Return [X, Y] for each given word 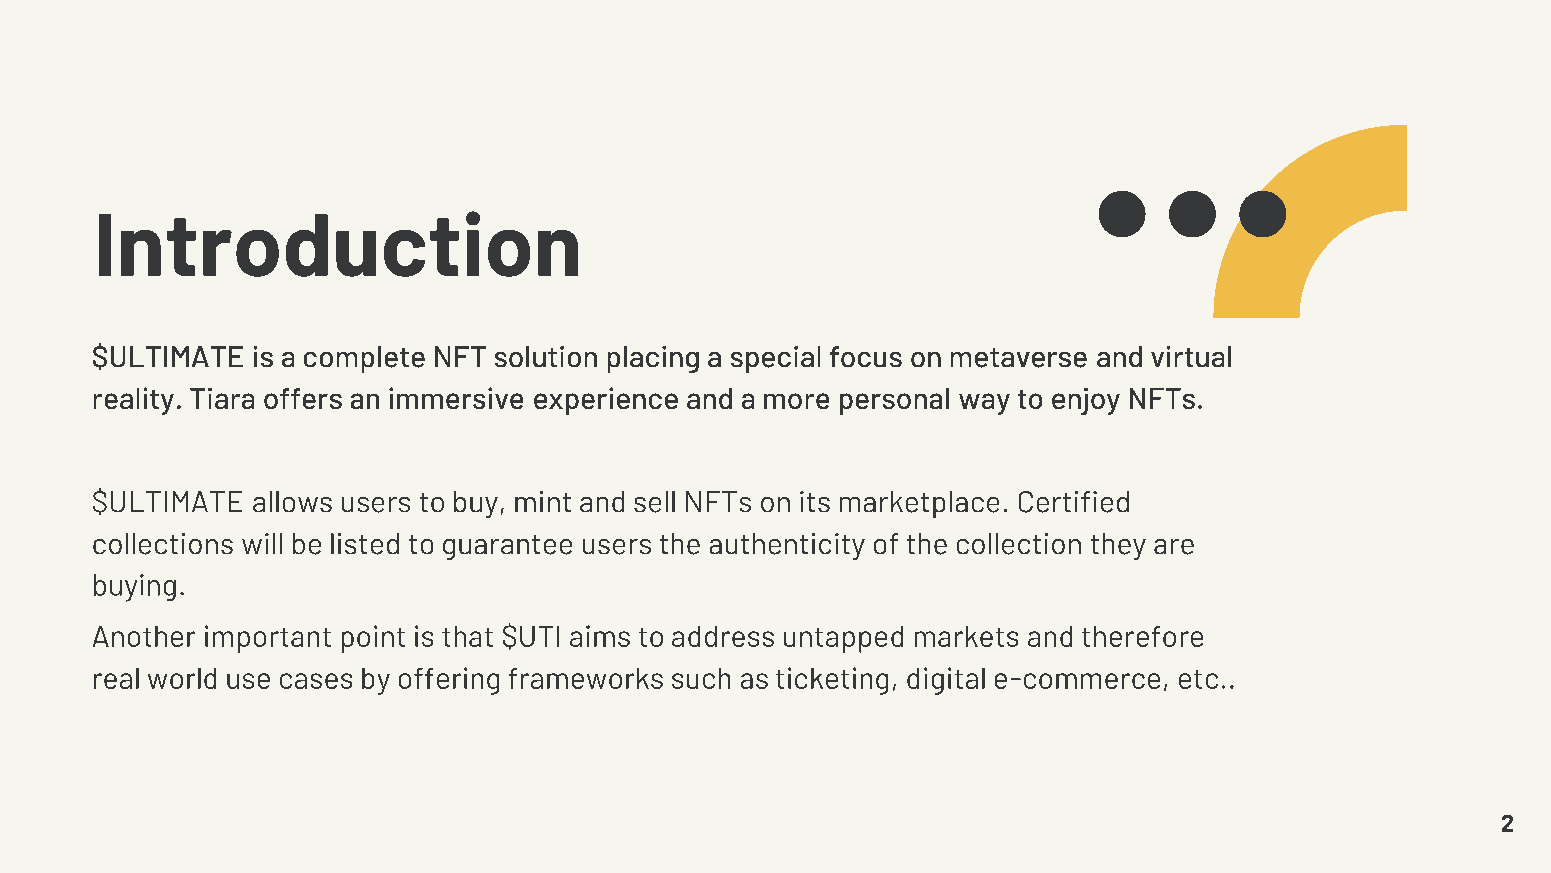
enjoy [1086, 401]
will [262, 543]
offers [303, 398]
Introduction [338, 244]
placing [653, 359]
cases [316, 681]
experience [606, 401]
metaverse [1019, 358]
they [1118, 546]
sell [654, 502]
